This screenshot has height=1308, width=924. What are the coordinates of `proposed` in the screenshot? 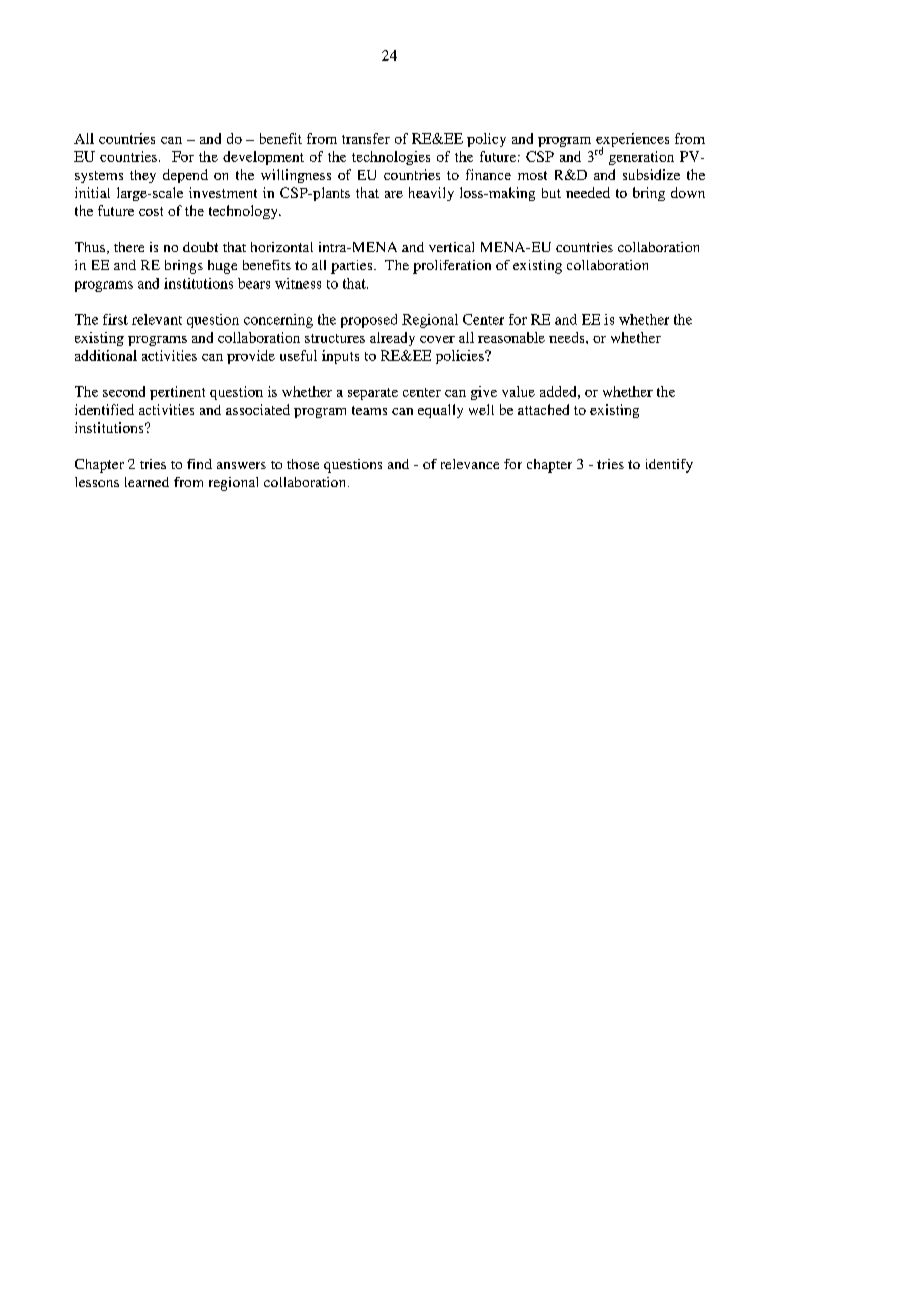 It's located at (369, 321).
